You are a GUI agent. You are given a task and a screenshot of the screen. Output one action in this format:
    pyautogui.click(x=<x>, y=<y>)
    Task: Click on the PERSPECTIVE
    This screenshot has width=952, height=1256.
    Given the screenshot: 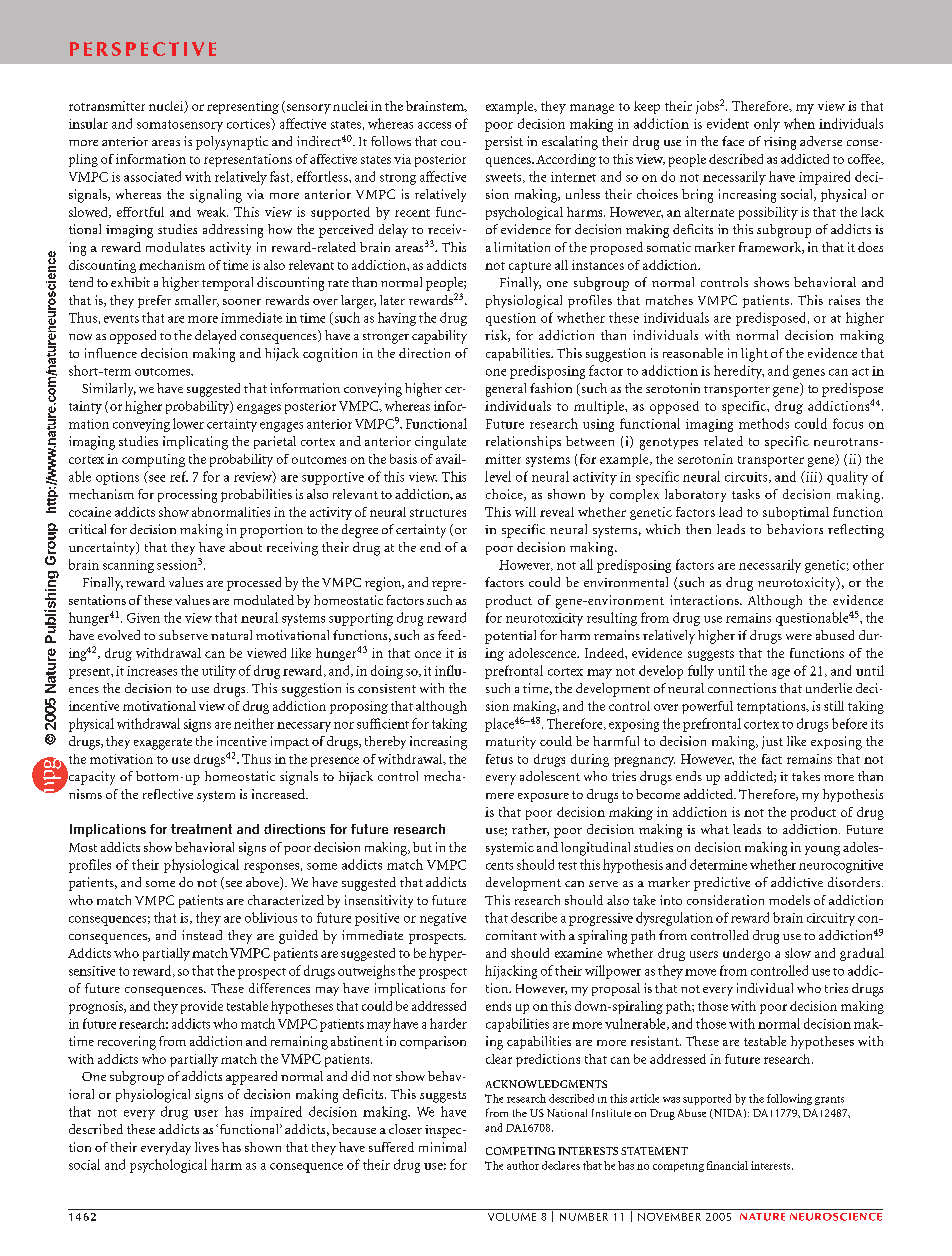 What is the action you would take?
    pyautogui.click(x=143, y=49)
